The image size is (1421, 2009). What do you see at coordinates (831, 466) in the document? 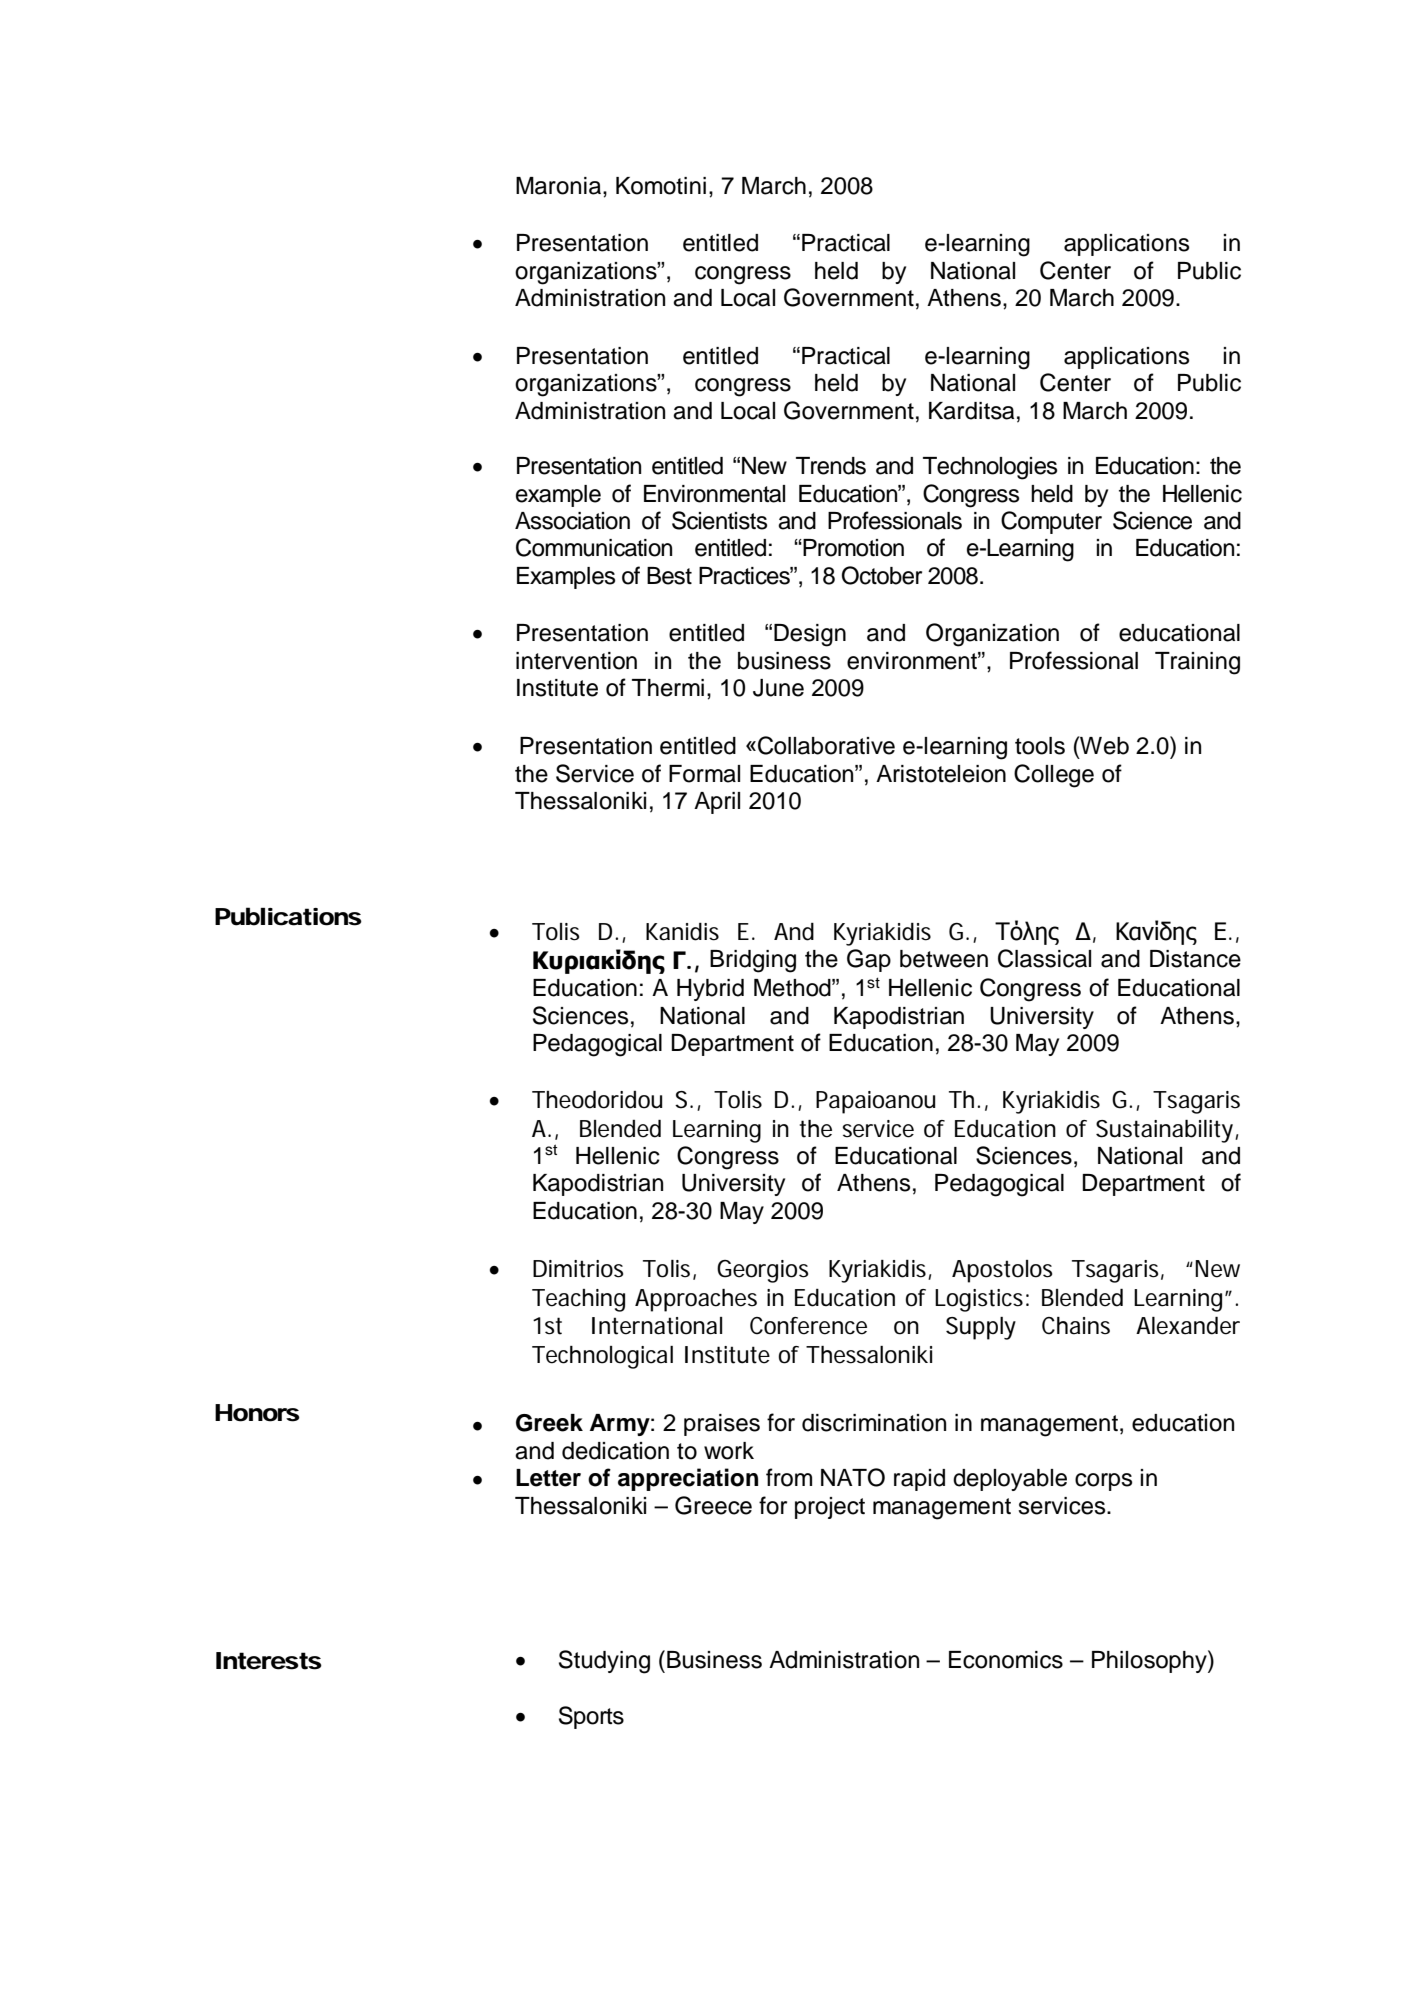
I see `Trends` at bounding box center [831, 466].
